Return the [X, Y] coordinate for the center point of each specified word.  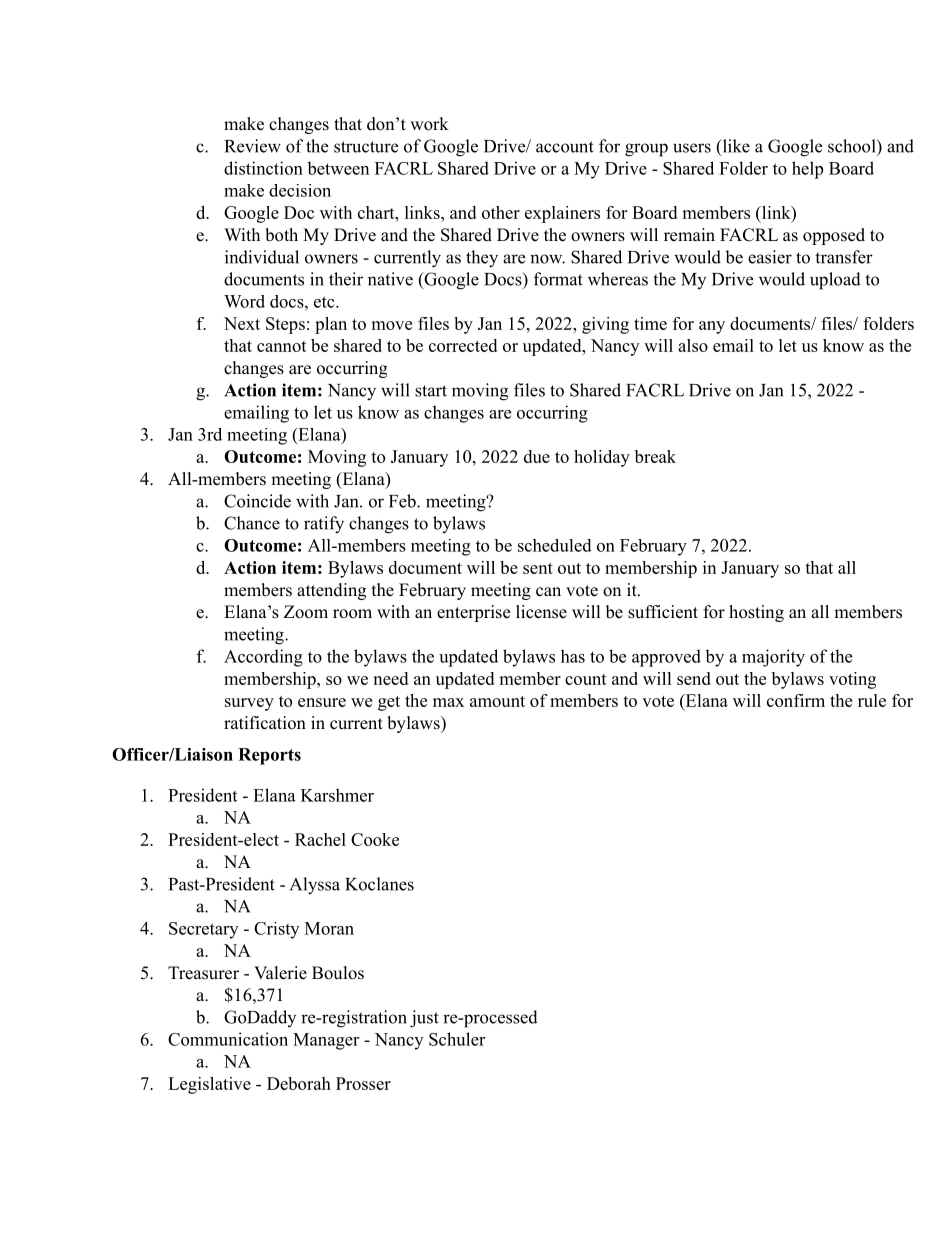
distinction [263, 168]
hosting [756, 613]
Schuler [457, 1039]
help [807, 170]
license [541, 612]
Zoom [306, 612]
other [501, 212]
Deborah [299, 1083]
